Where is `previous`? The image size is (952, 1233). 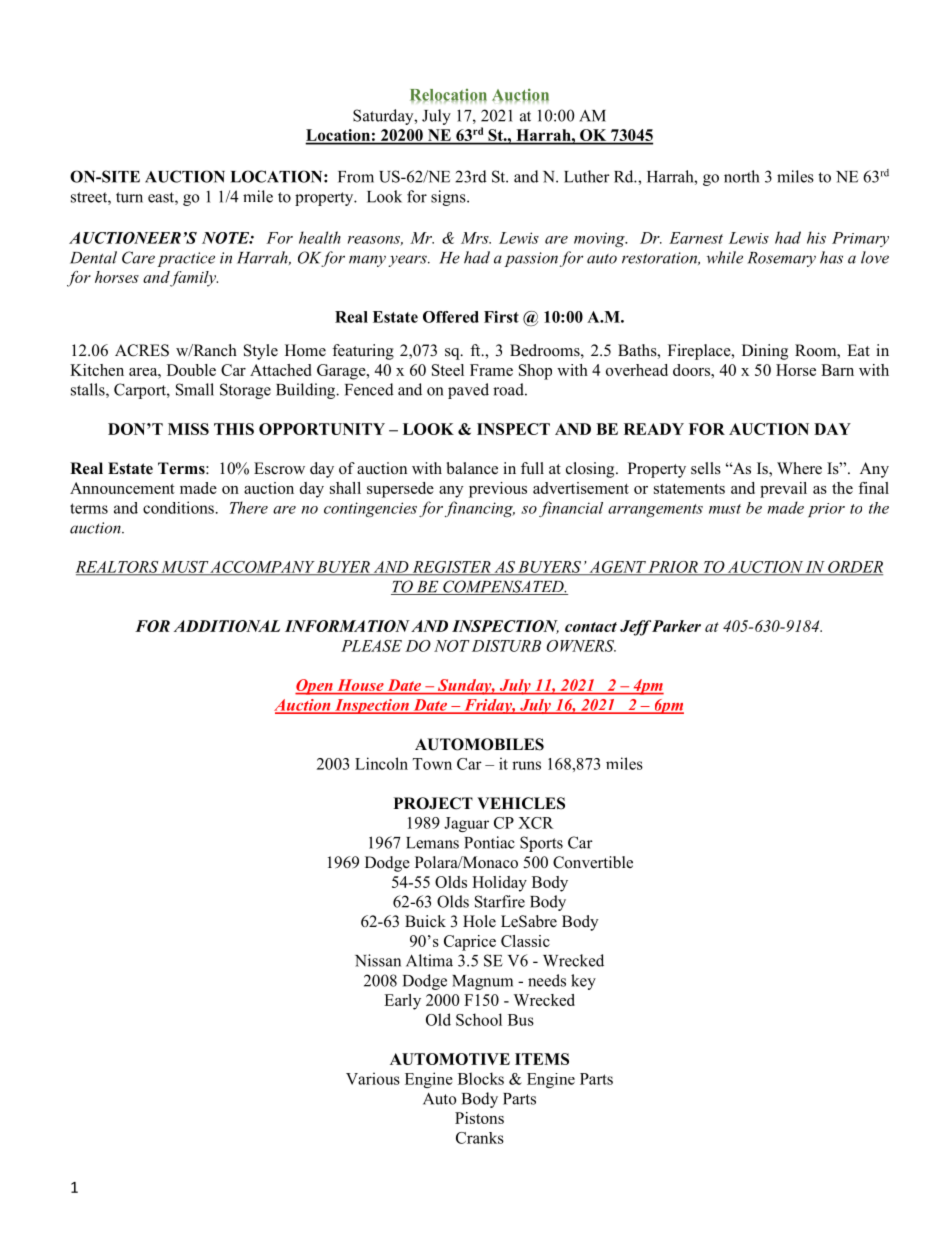
previous is located at coordinates (498, 490).
